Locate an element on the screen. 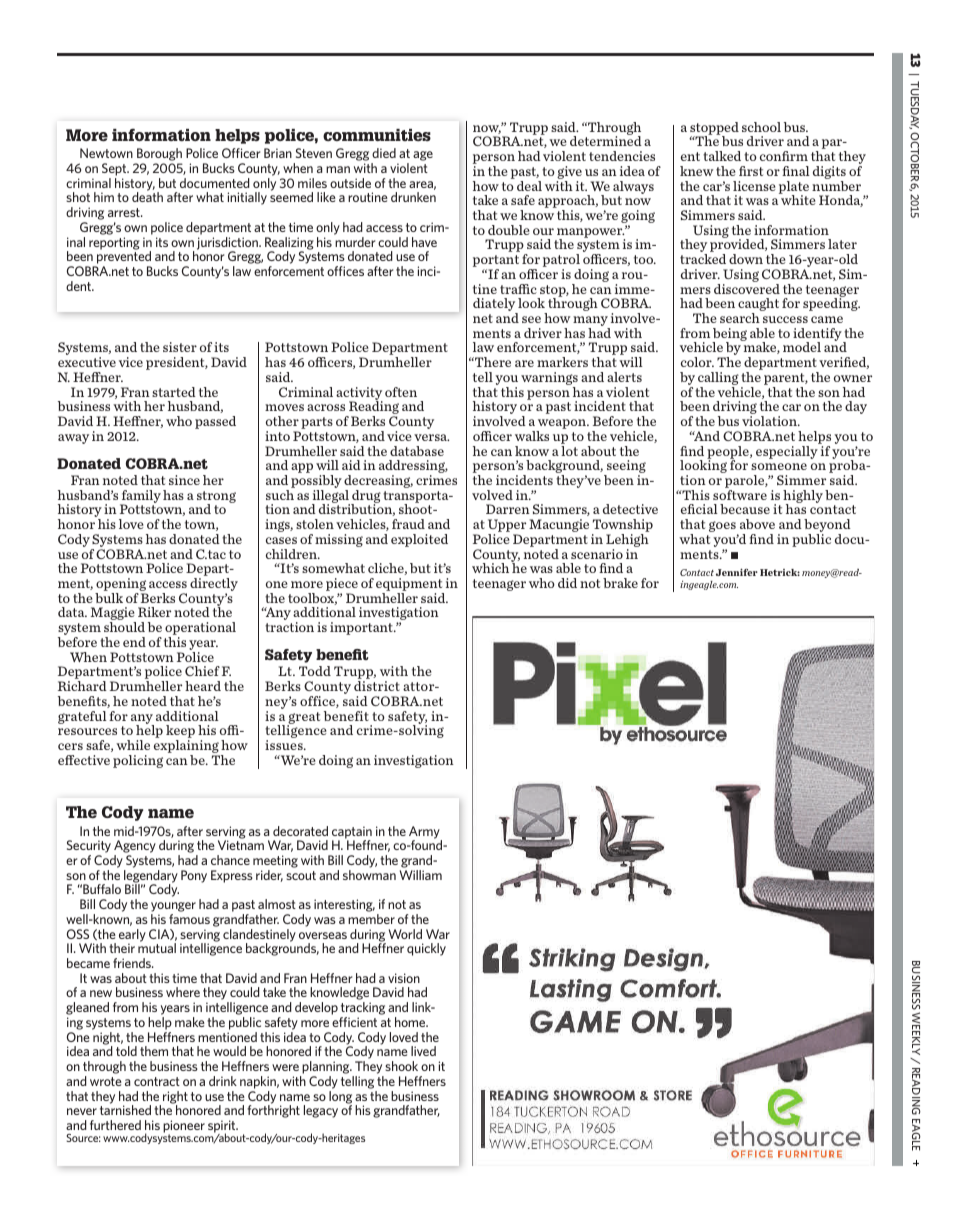 This screenshot has height=1219, width=980. shook is located at coordinates (401, 1066).
